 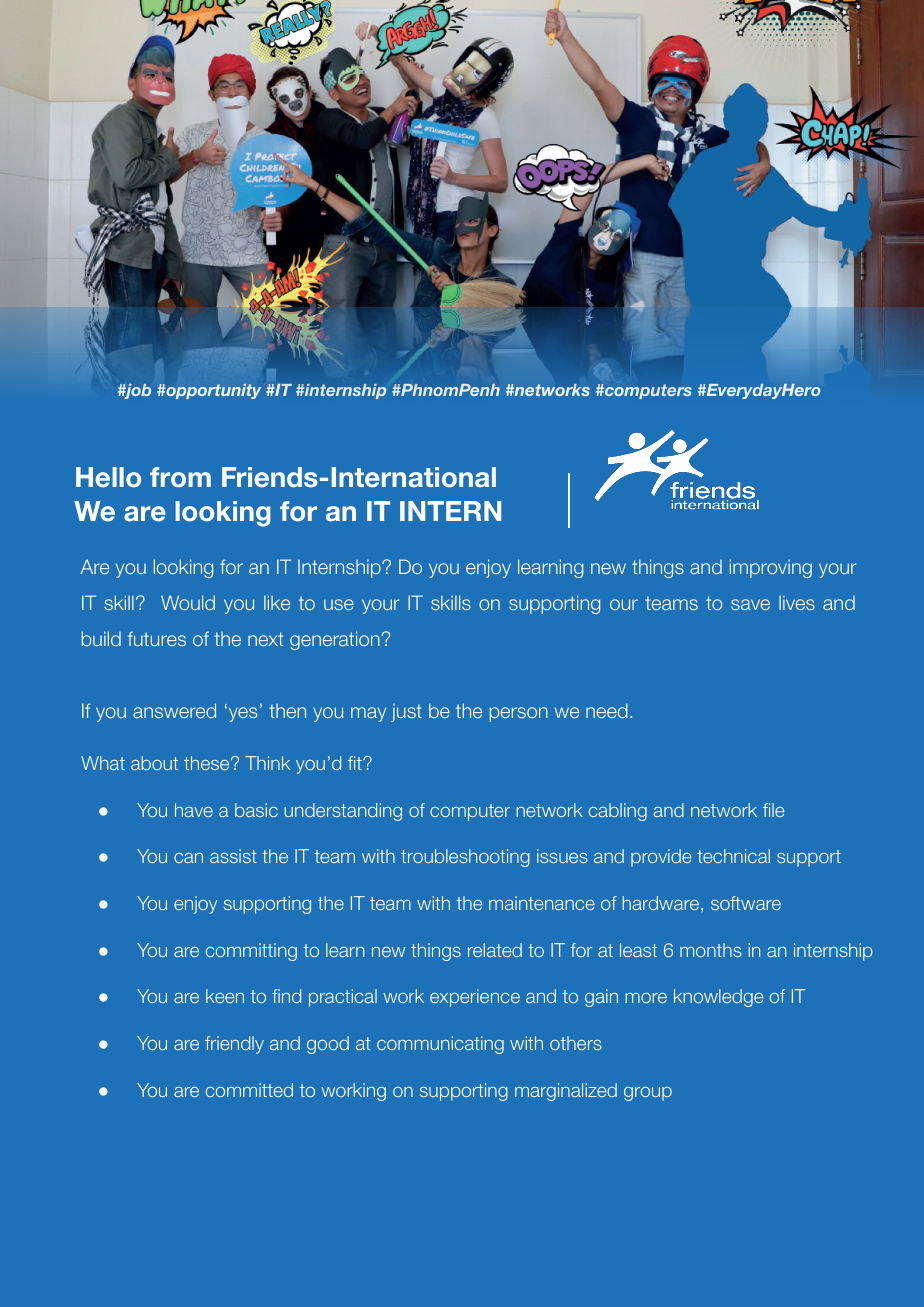 What do you see at coordinates (194, 810) in the screenshot?
I see `have` at bounding box center [194, 810].
